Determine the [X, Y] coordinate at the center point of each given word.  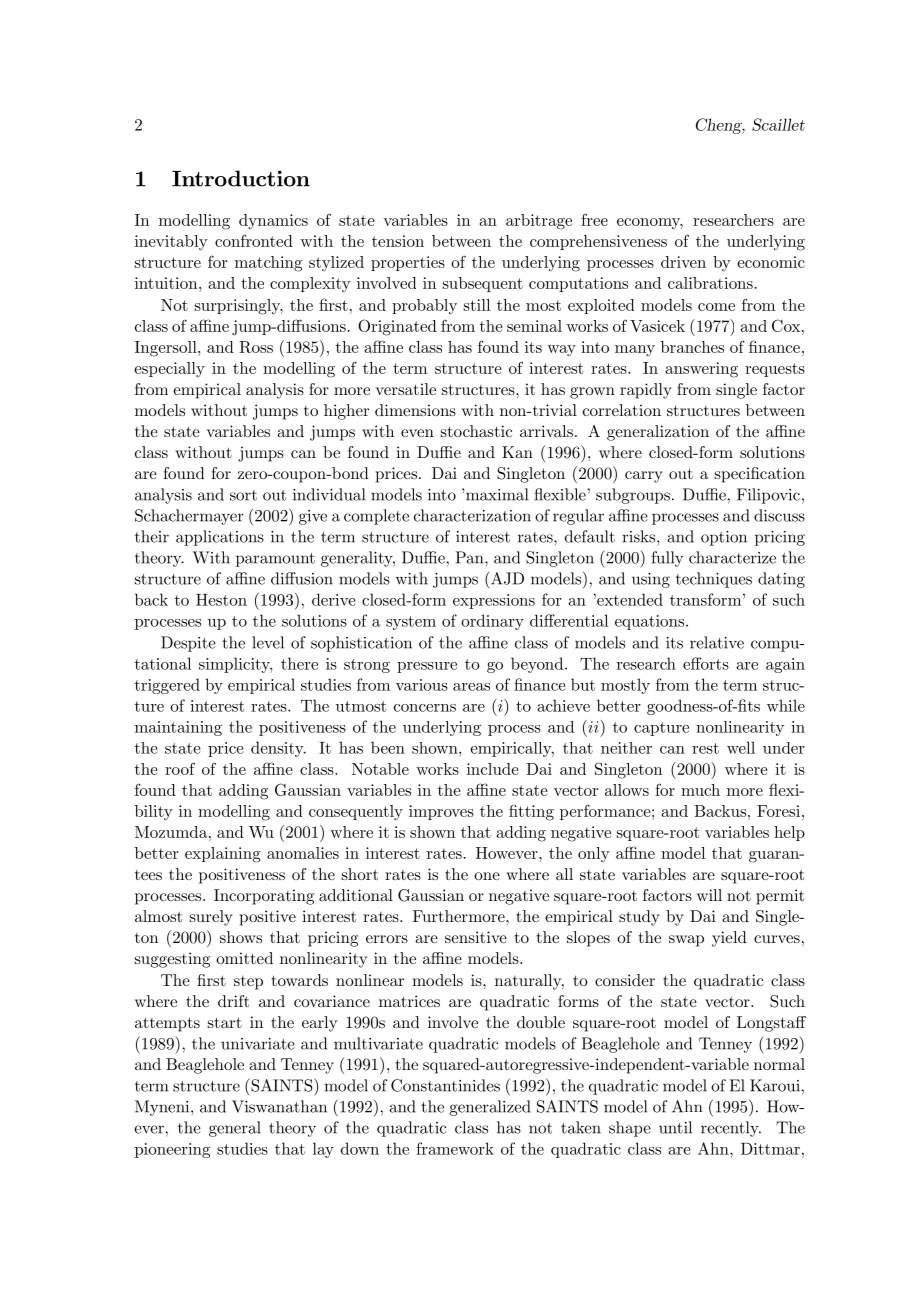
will [709, 895]
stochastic [476, 431]
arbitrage [539, 222]
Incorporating [264, 897]
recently [731, 1129]
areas [471, 687]
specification [760, 475]
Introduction [241, 178]
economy [650, 224]
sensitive [476, 937]
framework [455, 1148]
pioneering [172, 1150]
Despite [188, 644]
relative [717, 642]
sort [243, 495]
